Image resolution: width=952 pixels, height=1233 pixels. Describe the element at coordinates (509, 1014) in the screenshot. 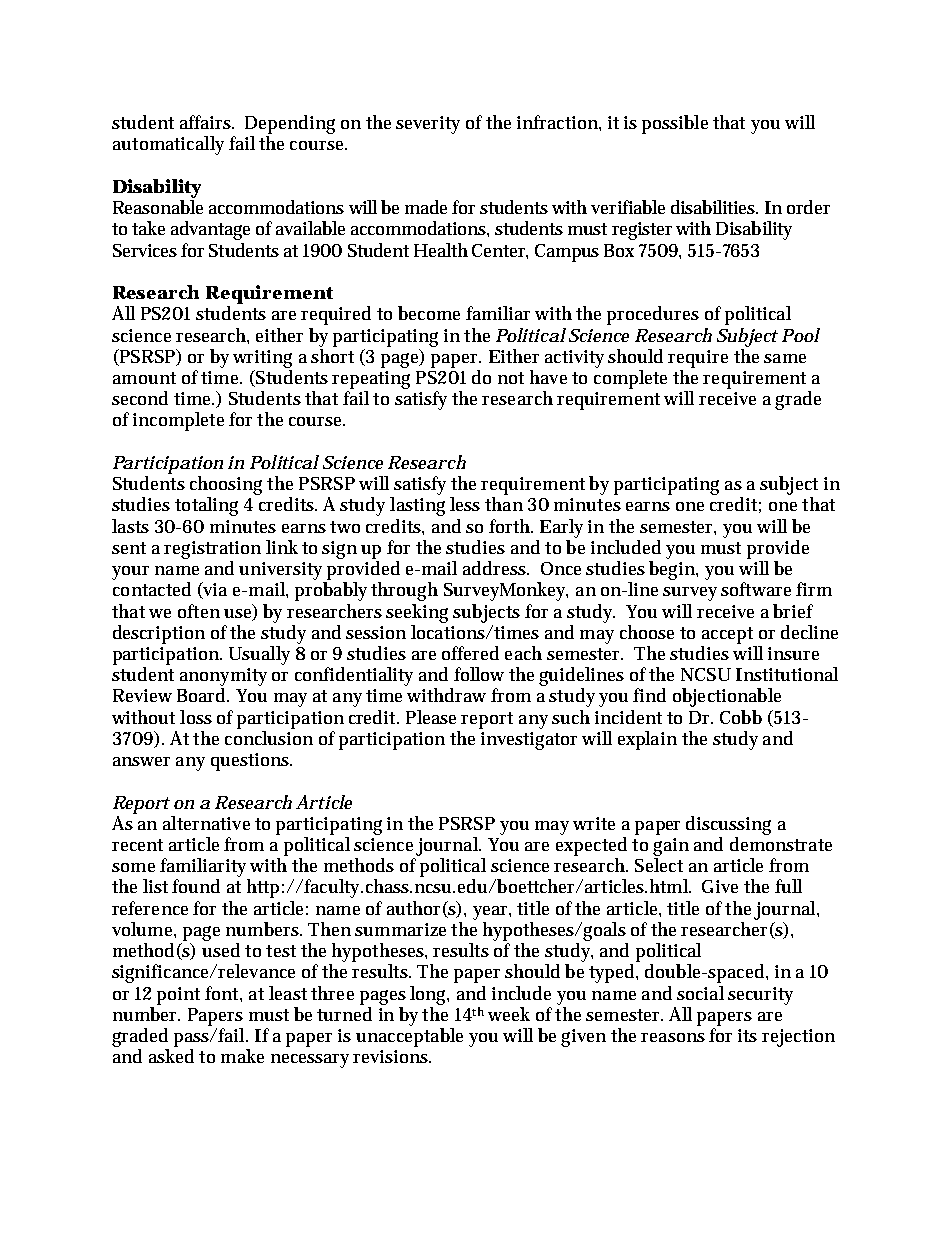

I see `week` at that location.
